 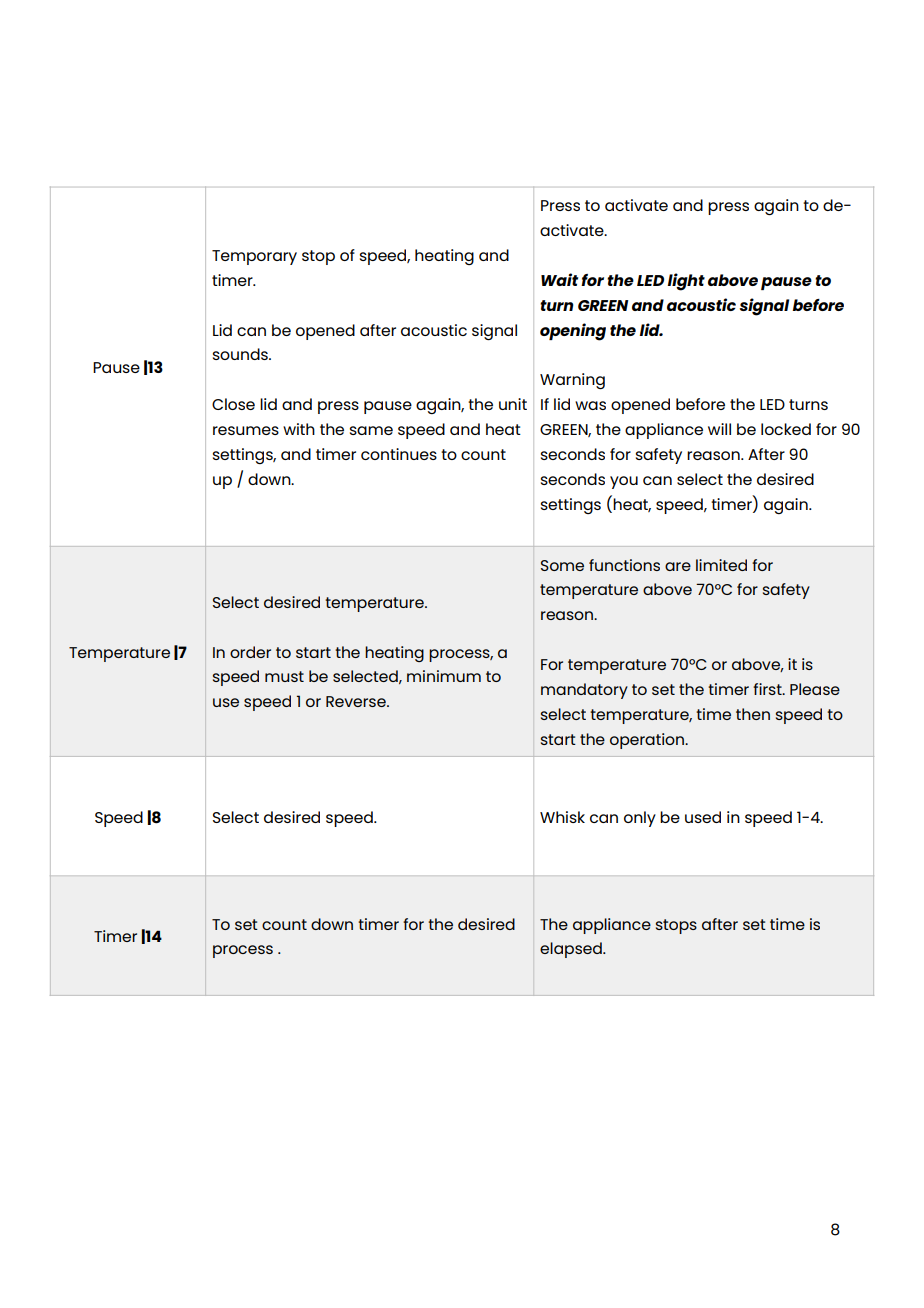 What do you see at coordinates (254, 257) in the screenshot?
I see `Temporary` at bounding box center [254, 257].
